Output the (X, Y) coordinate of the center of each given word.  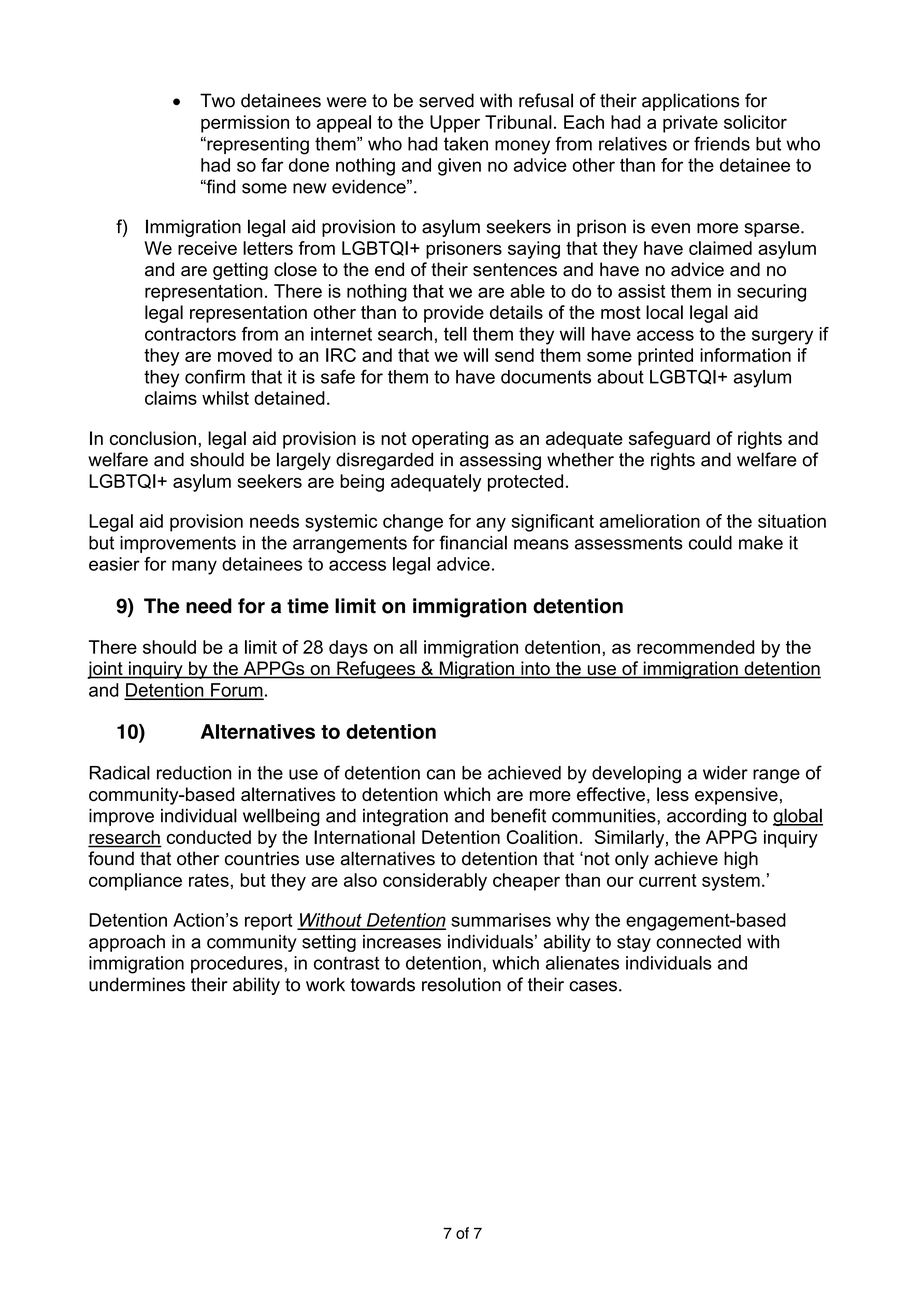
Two (217, 100)
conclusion (153, 438)
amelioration (649, 521)
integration (405, 817)
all (408, 647)
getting (240, 271)
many (194, 567)
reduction (194, 773)
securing (771, 293)
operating (450, 440)
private (690, 124)
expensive (736, 796)
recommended (696, 647)
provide (454, 314)
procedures (238, 964)
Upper (455, 124)
